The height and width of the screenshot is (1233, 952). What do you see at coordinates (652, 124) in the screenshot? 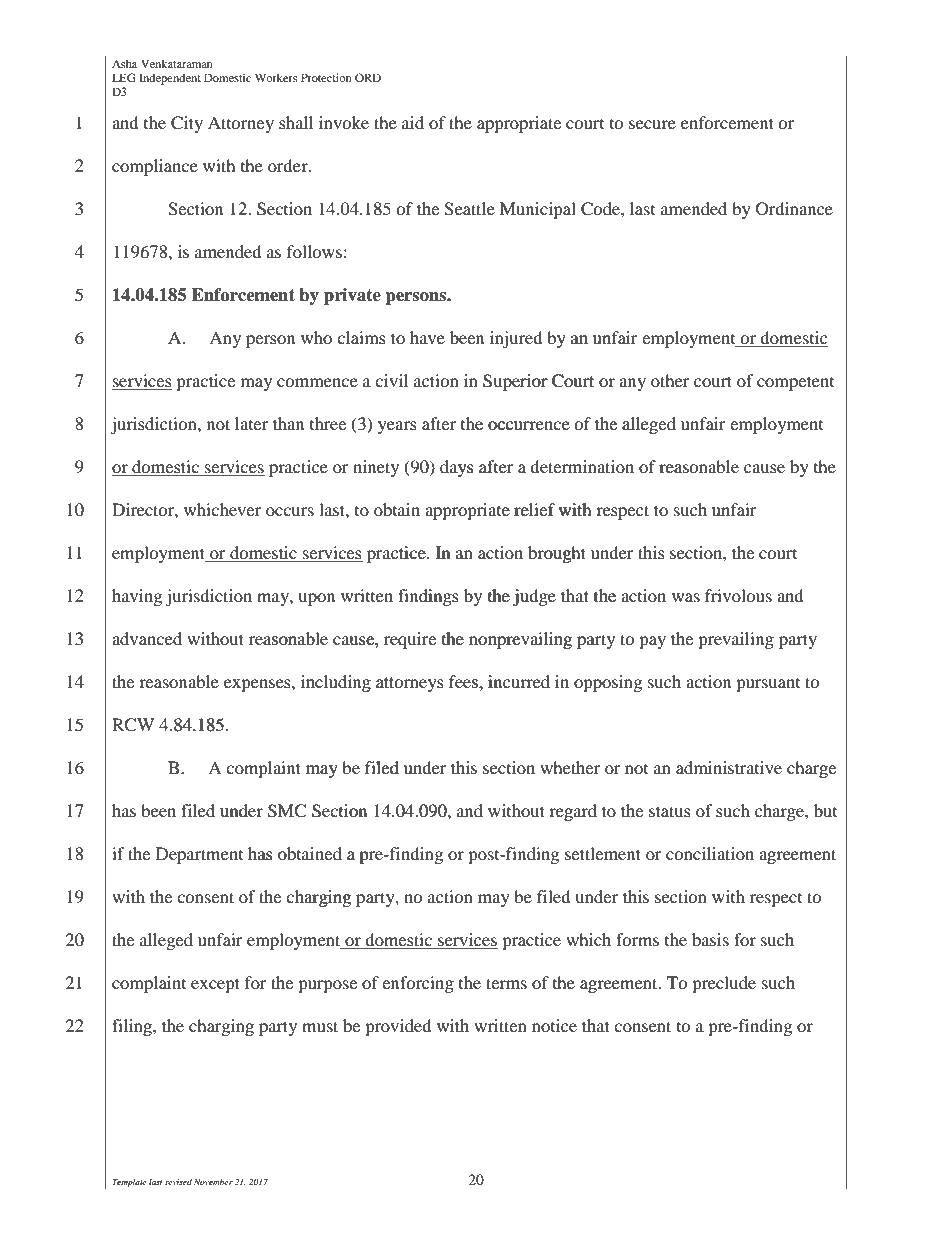
I see `secure` at bounding box center [652, 124].
